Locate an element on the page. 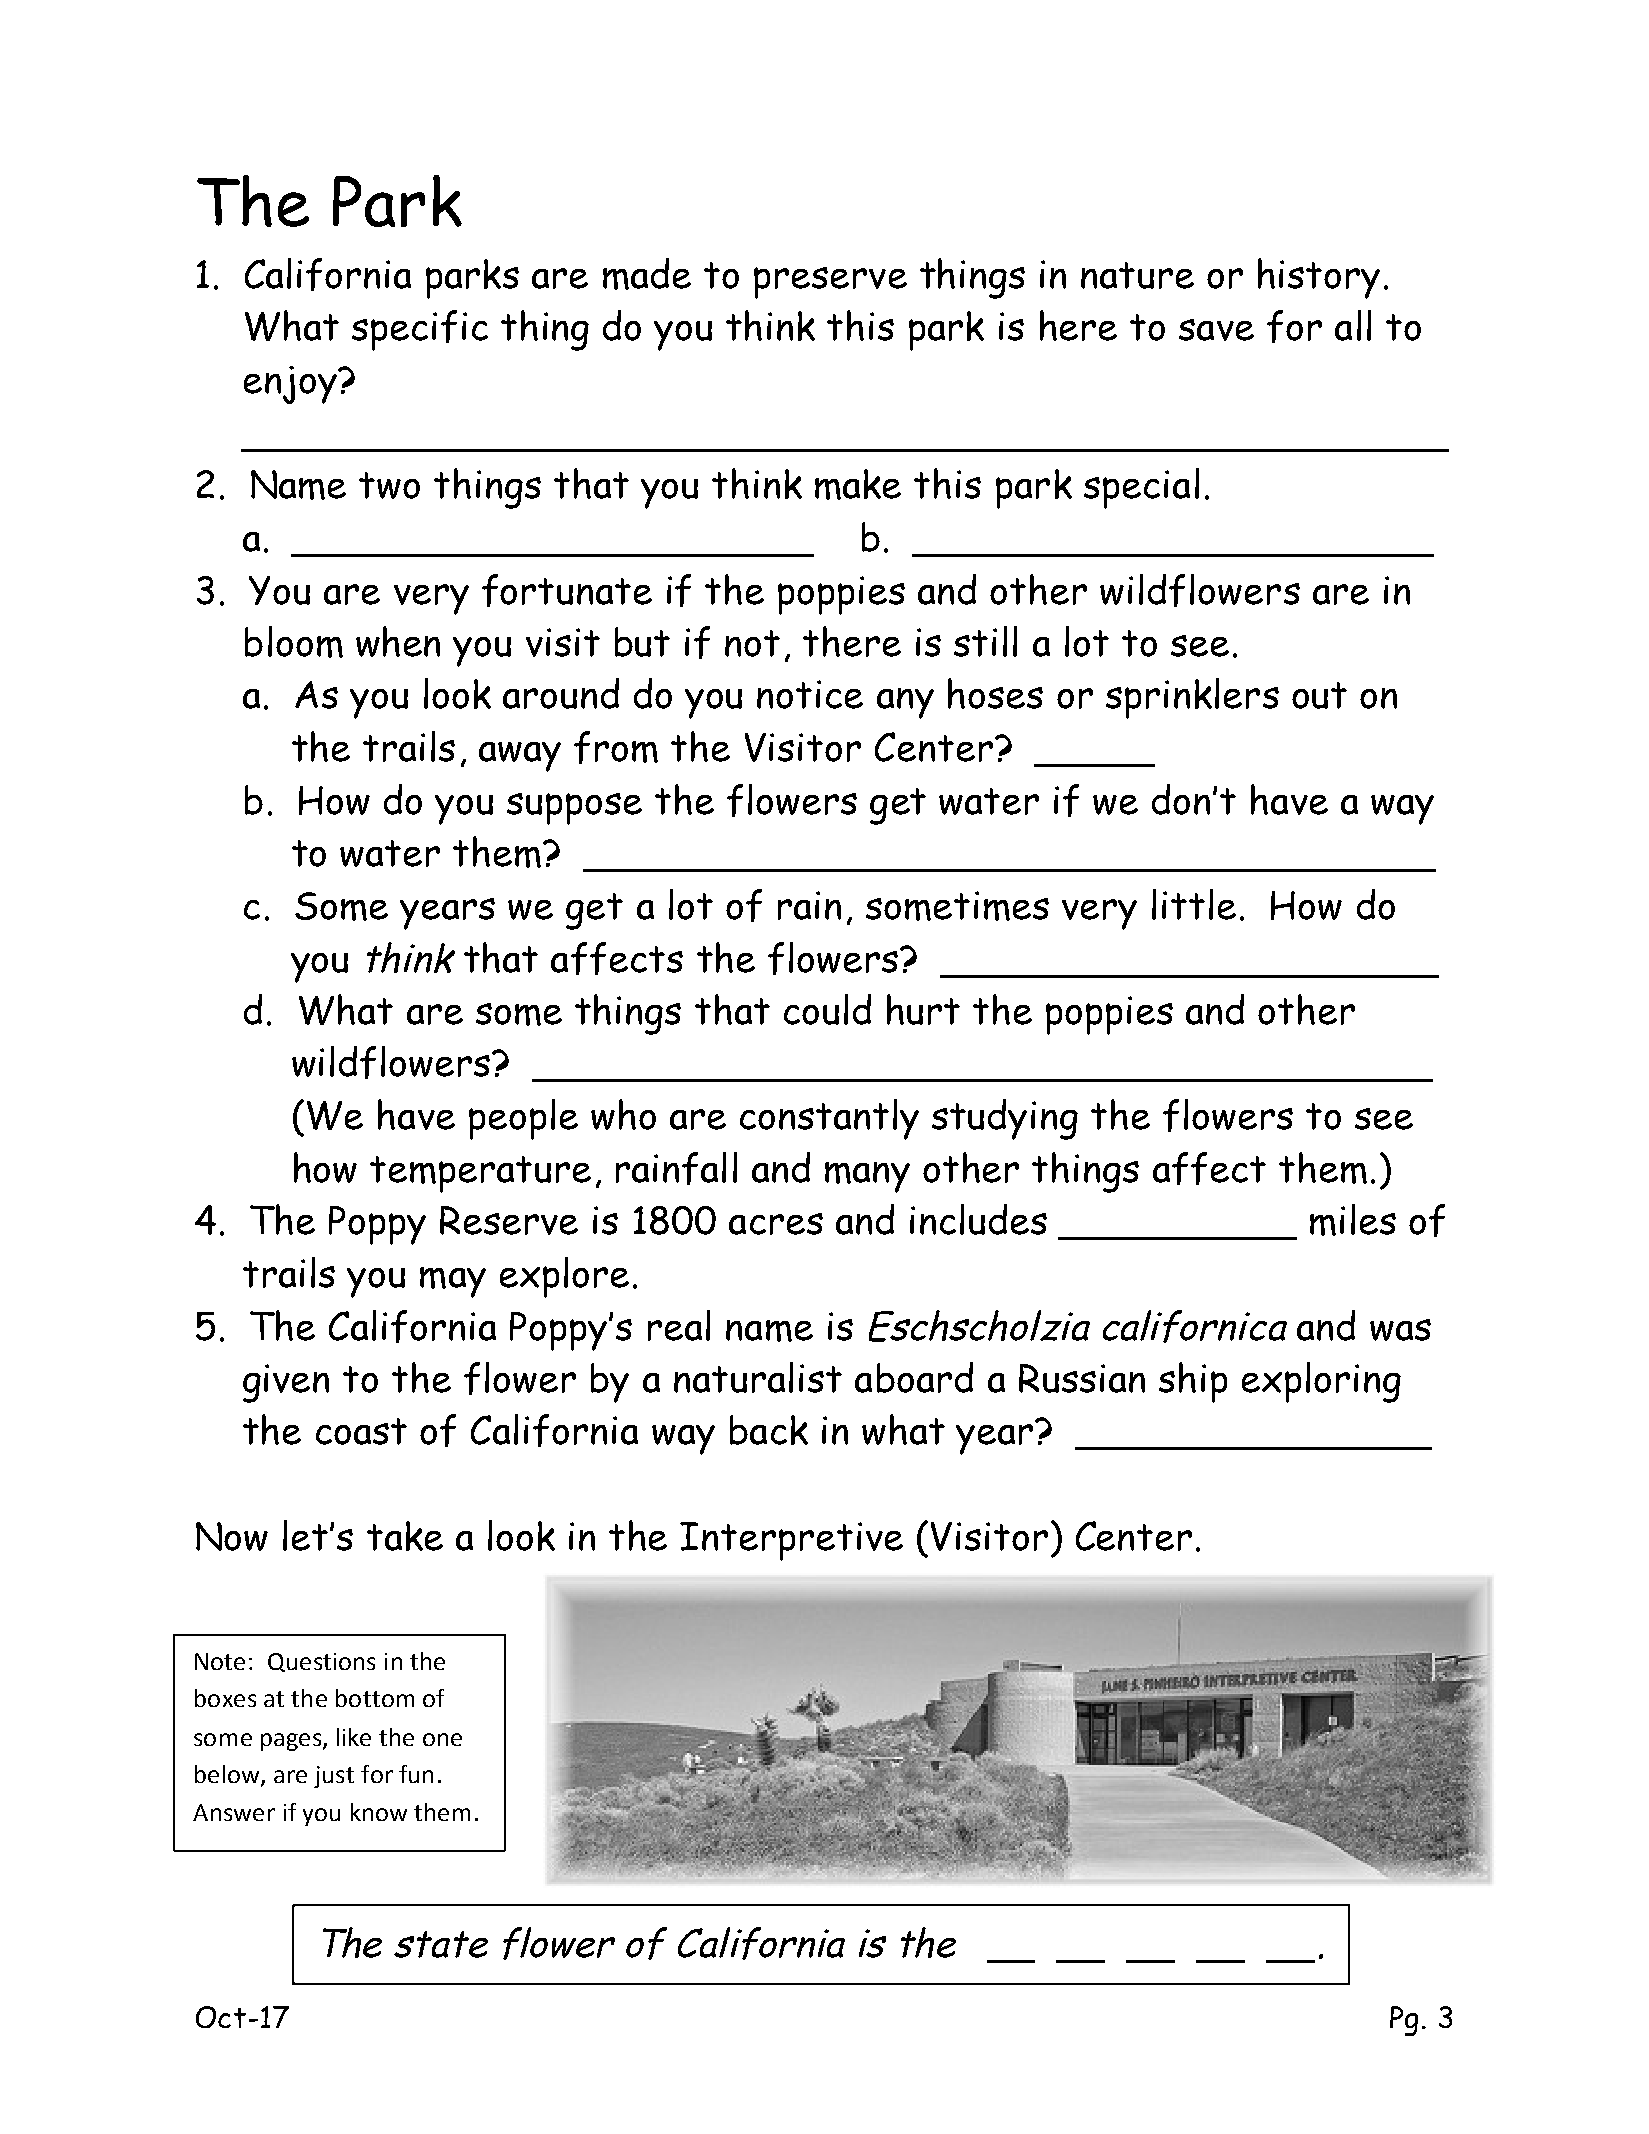 The image size is (1649, 2134). save is located at coordinates (1216, 330).
